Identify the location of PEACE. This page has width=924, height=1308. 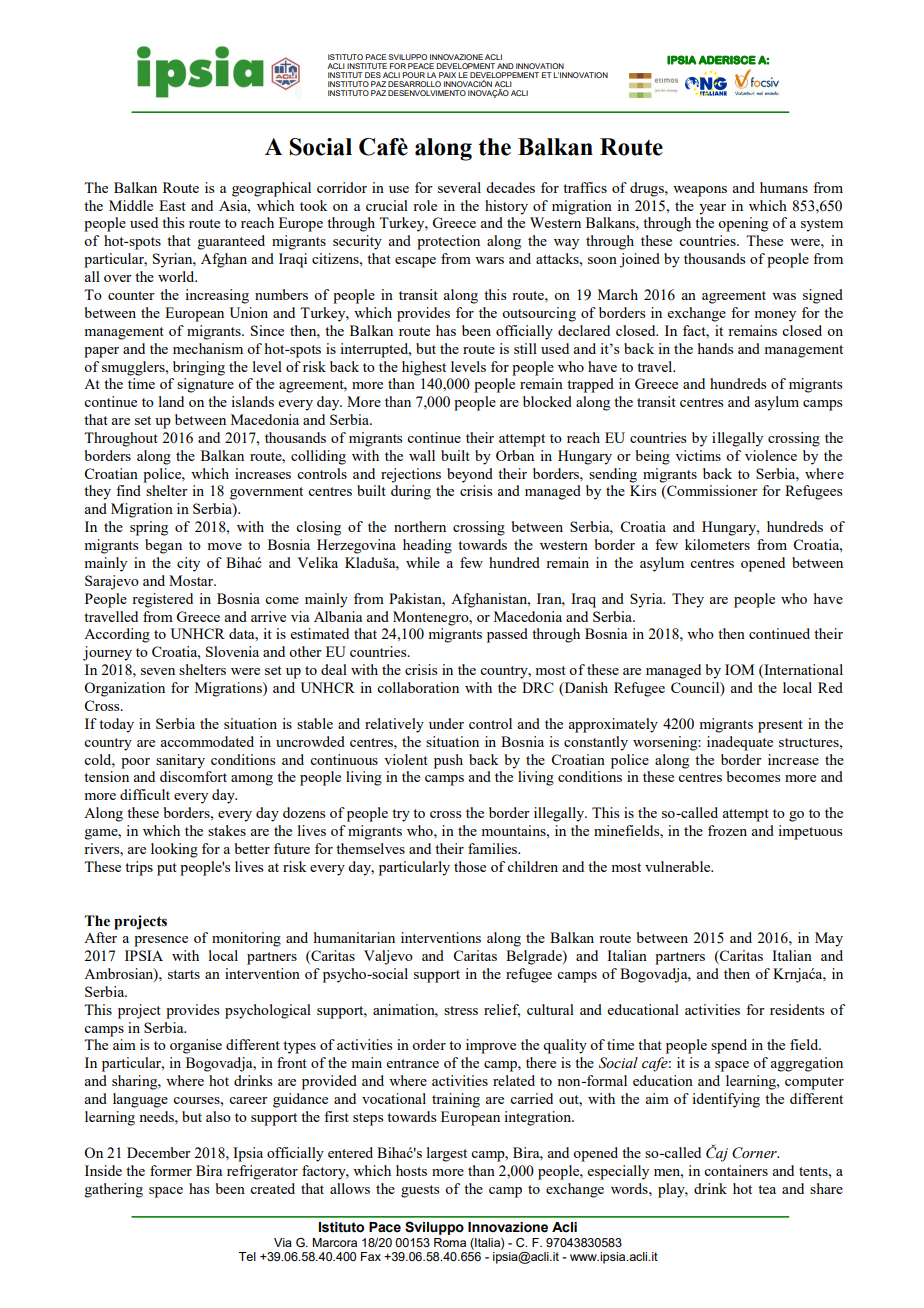
(421, 66).
